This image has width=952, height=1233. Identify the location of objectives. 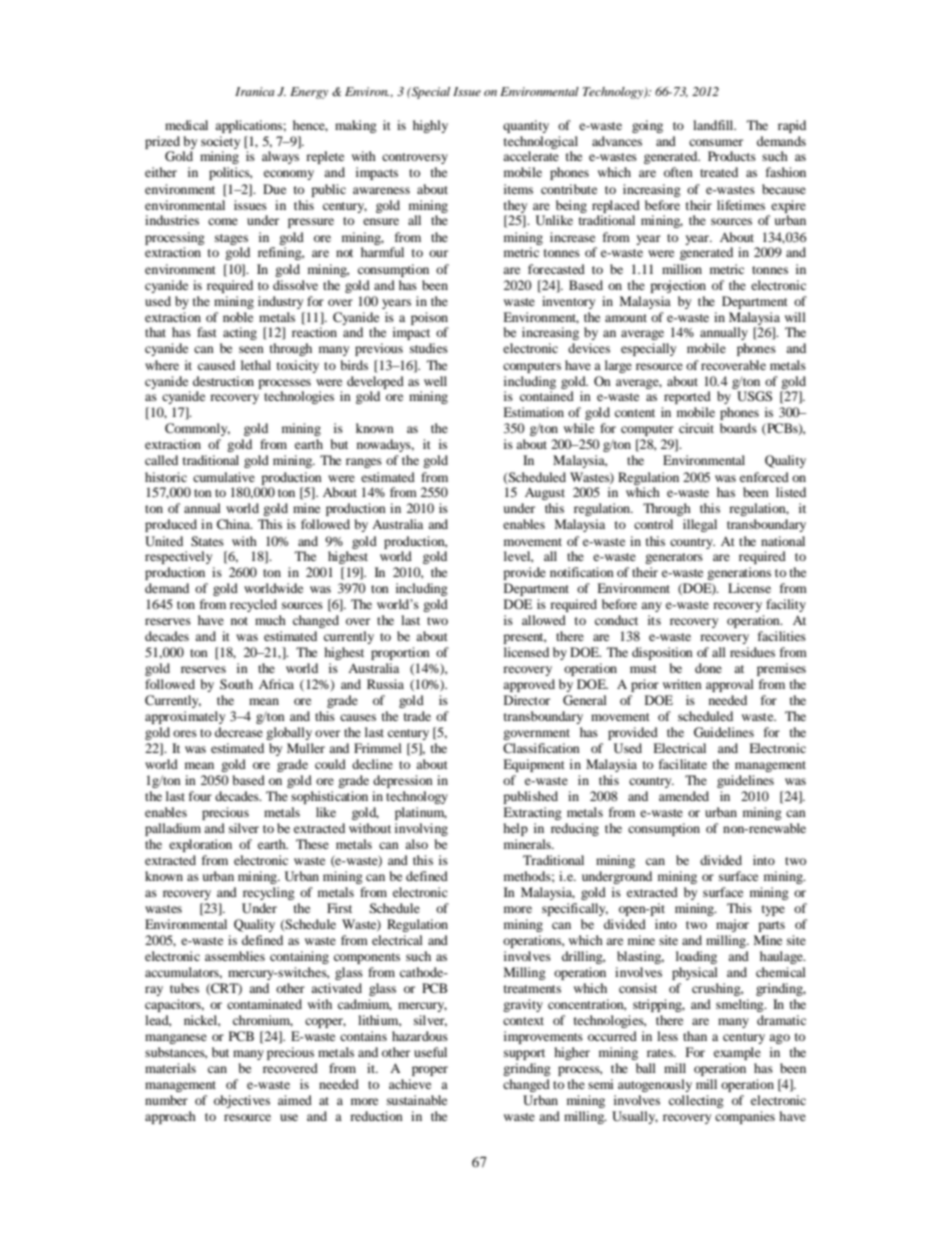
(242, 1101).
